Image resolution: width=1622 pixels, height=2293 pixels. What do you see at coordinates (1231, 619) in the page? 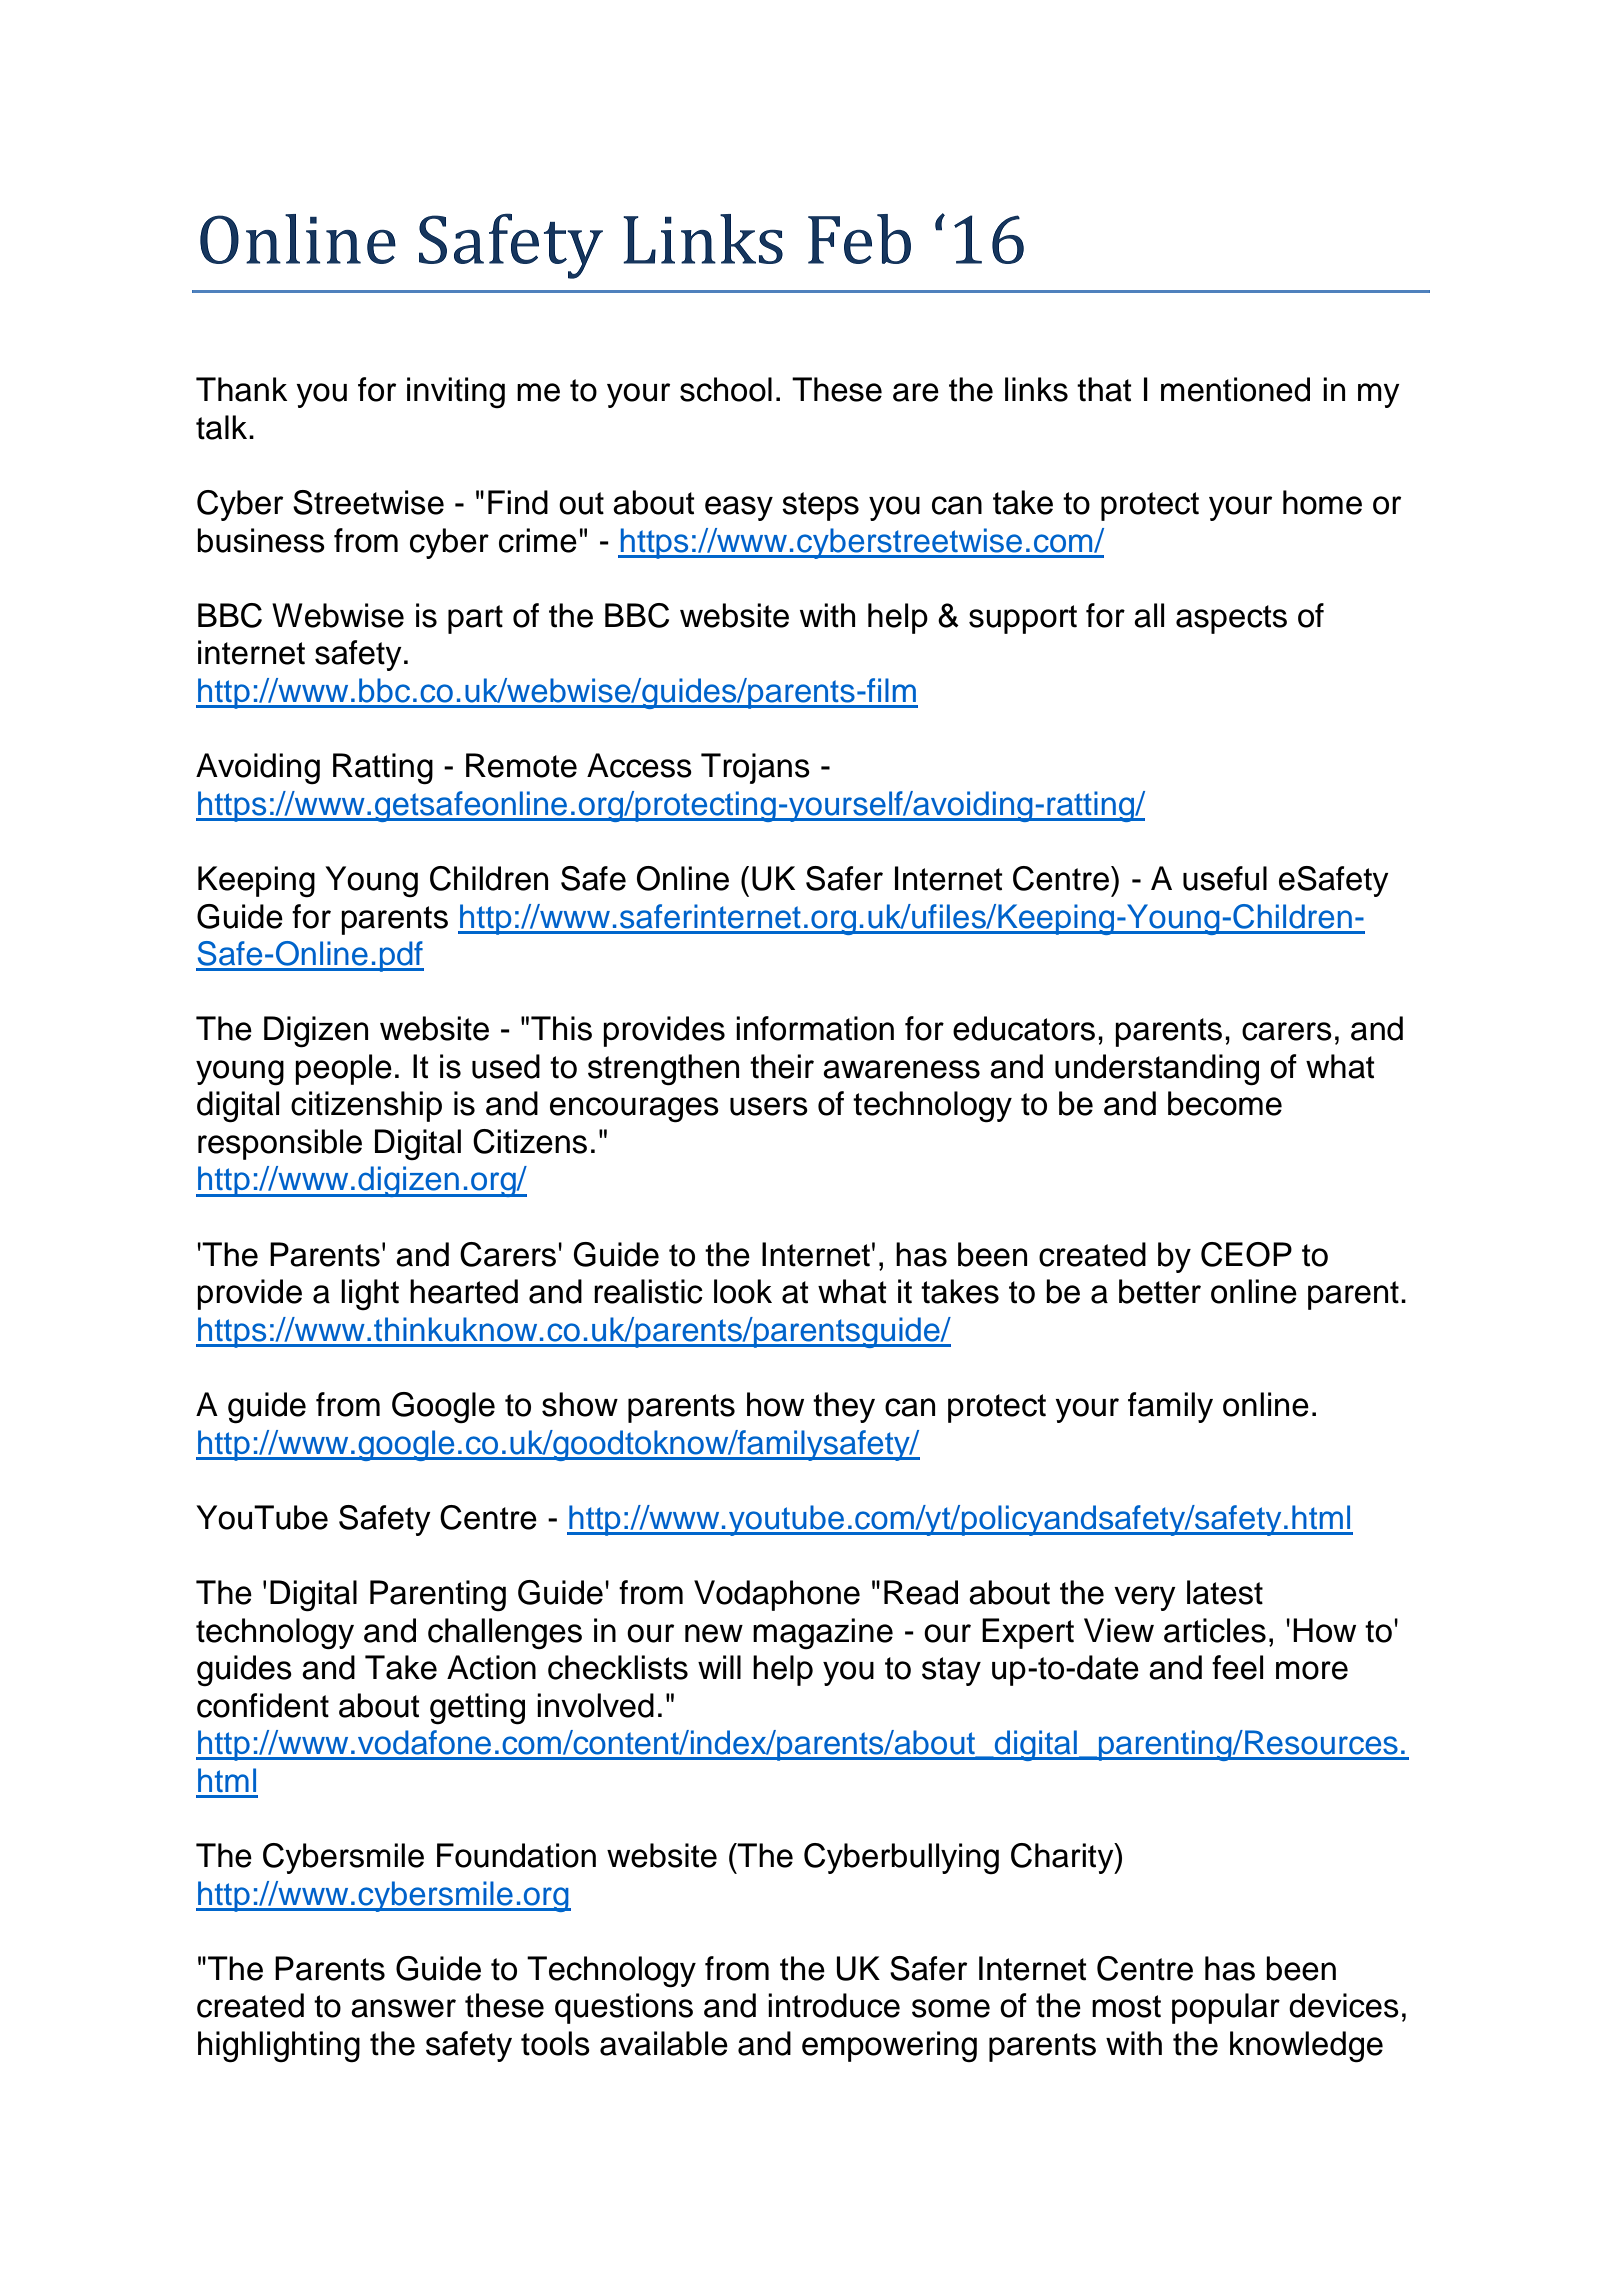
I see `aspects` at bounding box center [1231, 619].
